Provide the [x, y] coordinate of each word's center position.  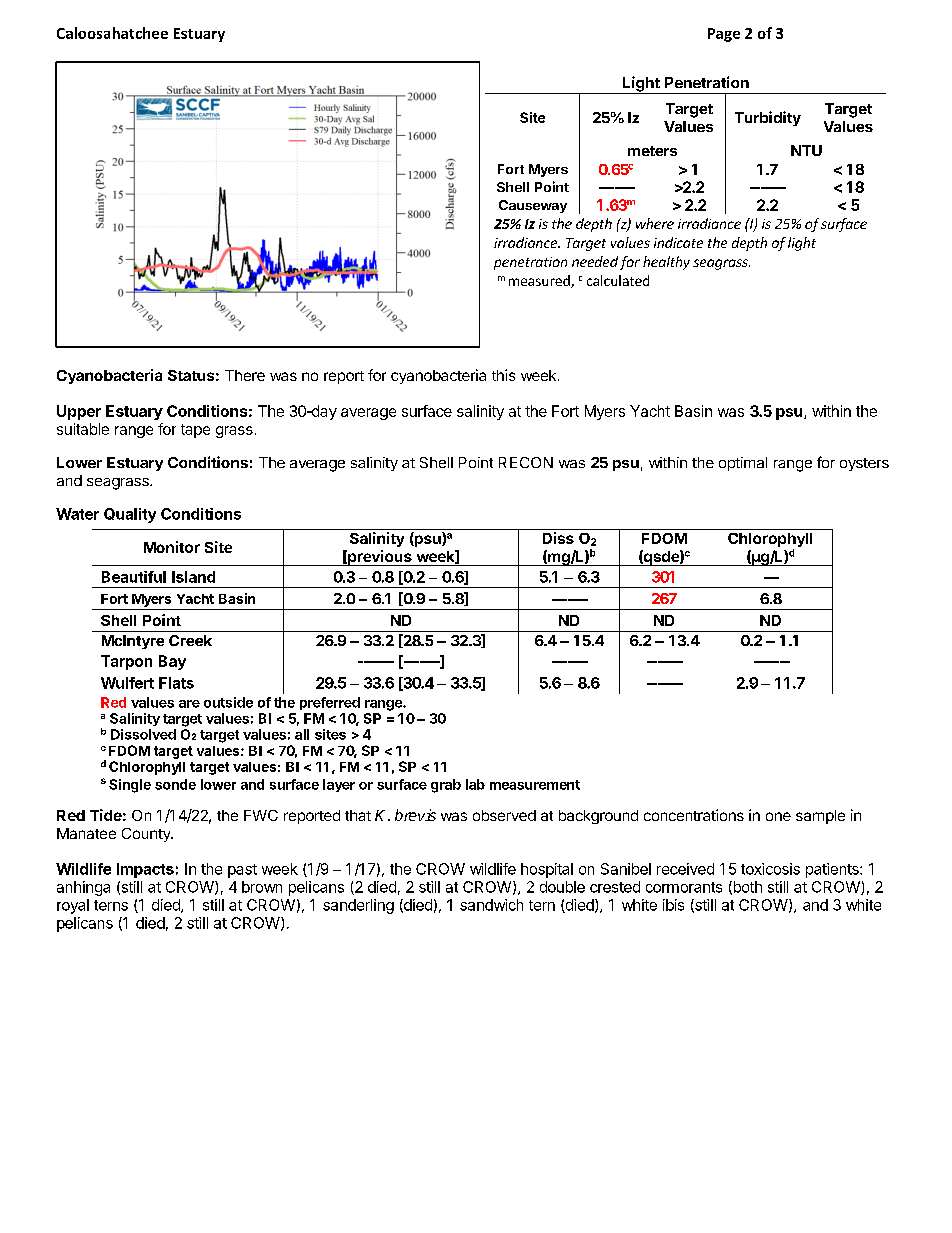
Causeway [533, 206]
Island [193, 577]
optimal [743, 464]
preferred [330, 703]
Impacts [145, 870]
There [245, 375]
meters [652, 151]
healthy [666, 263]
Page [724, 35]
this [503, 375]
